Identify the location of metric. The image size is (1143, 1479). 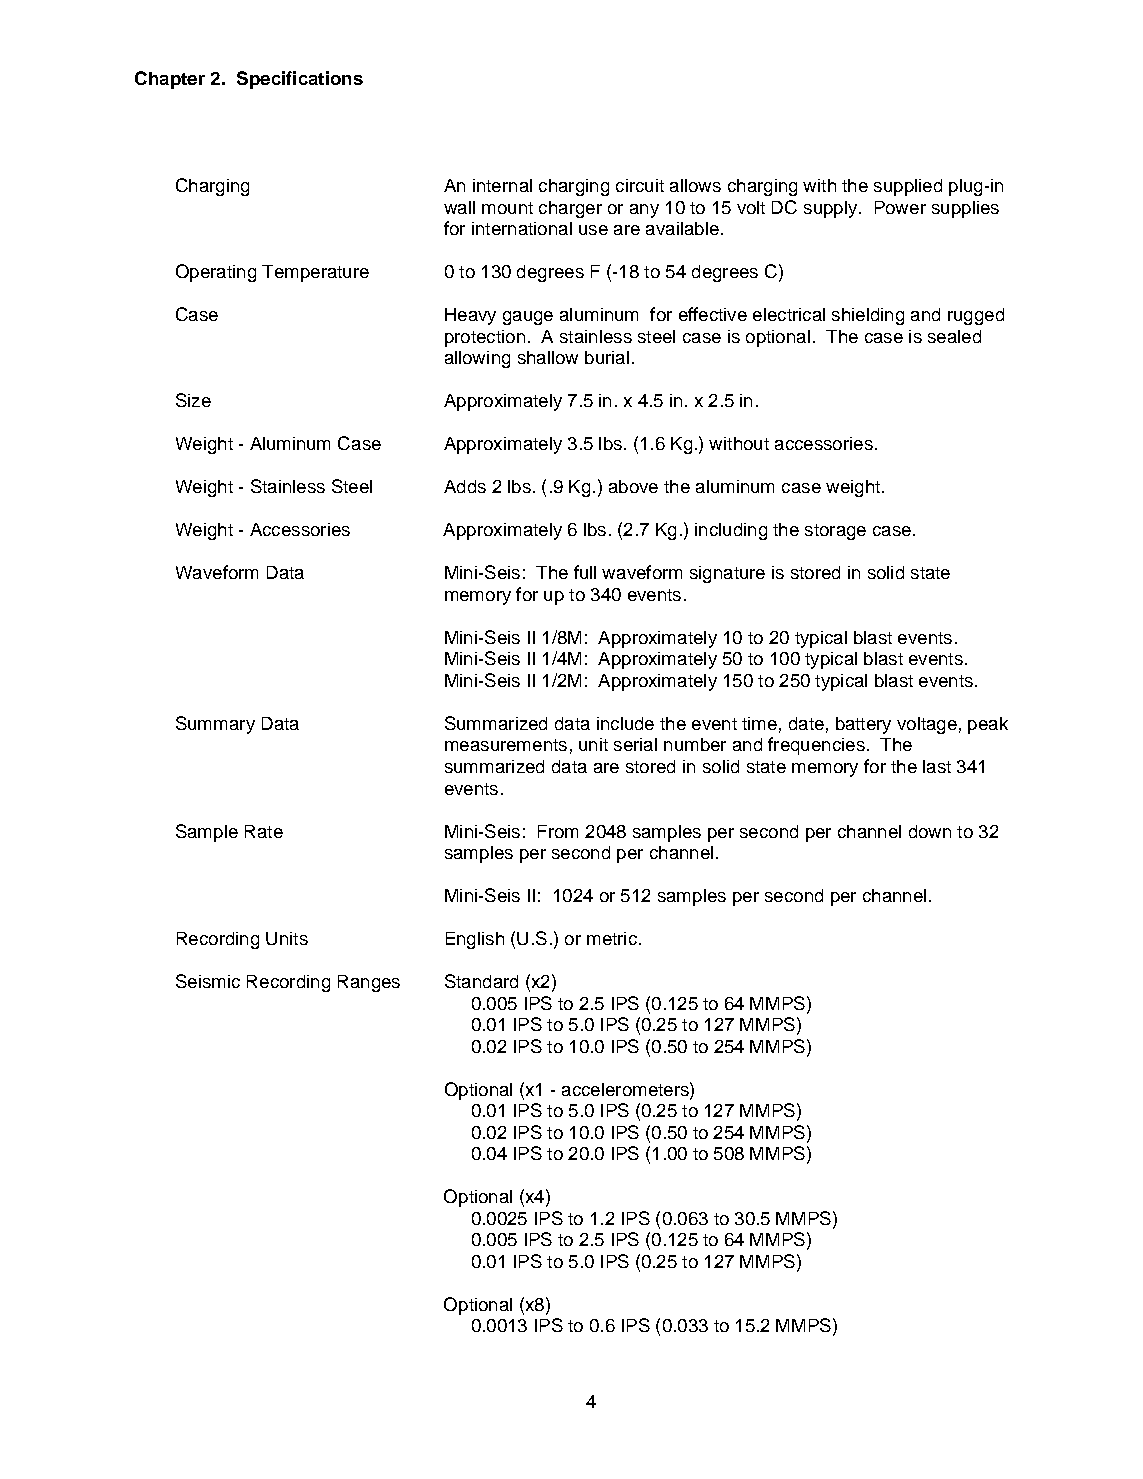
(612, 938).
